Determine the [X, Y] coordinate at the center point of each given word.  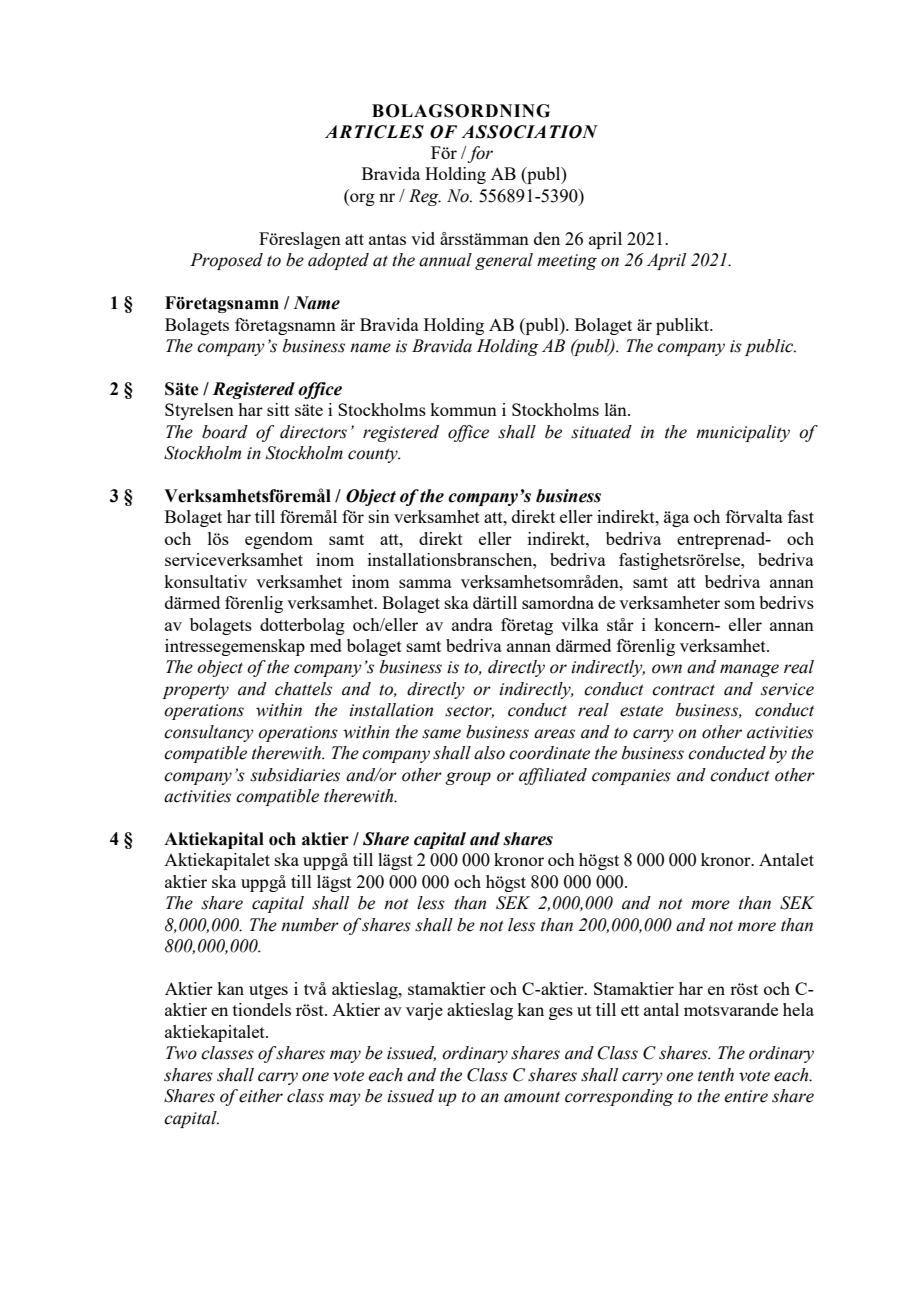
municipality [743, 433]
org [361, 199]
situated [601, 432]
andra [472, 624]
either [261, 1096]
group [468, 778]
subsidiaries [295, 775]
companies [631, 777]
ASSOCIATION [530, 132]
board [225, 432]
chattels [303, 689]
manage [749, 670]
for [479, 154]
